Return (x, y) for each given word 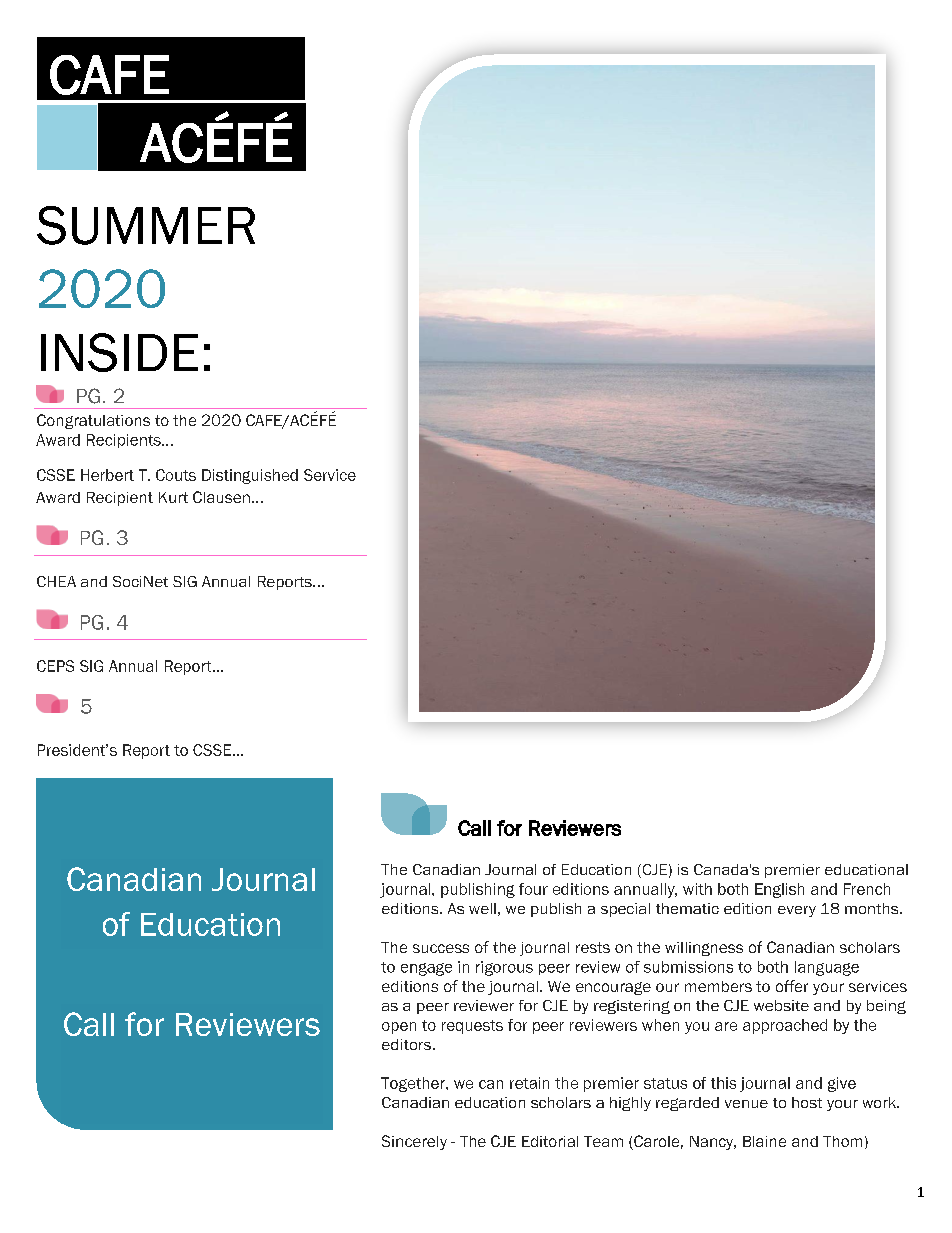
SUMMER (146, 225)
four (533, 889)
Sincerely (414, 1142)
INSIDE (119, 352)
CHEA (56, 581)
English (779, 890)
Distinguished (250, 476)
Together (414, 1084)
